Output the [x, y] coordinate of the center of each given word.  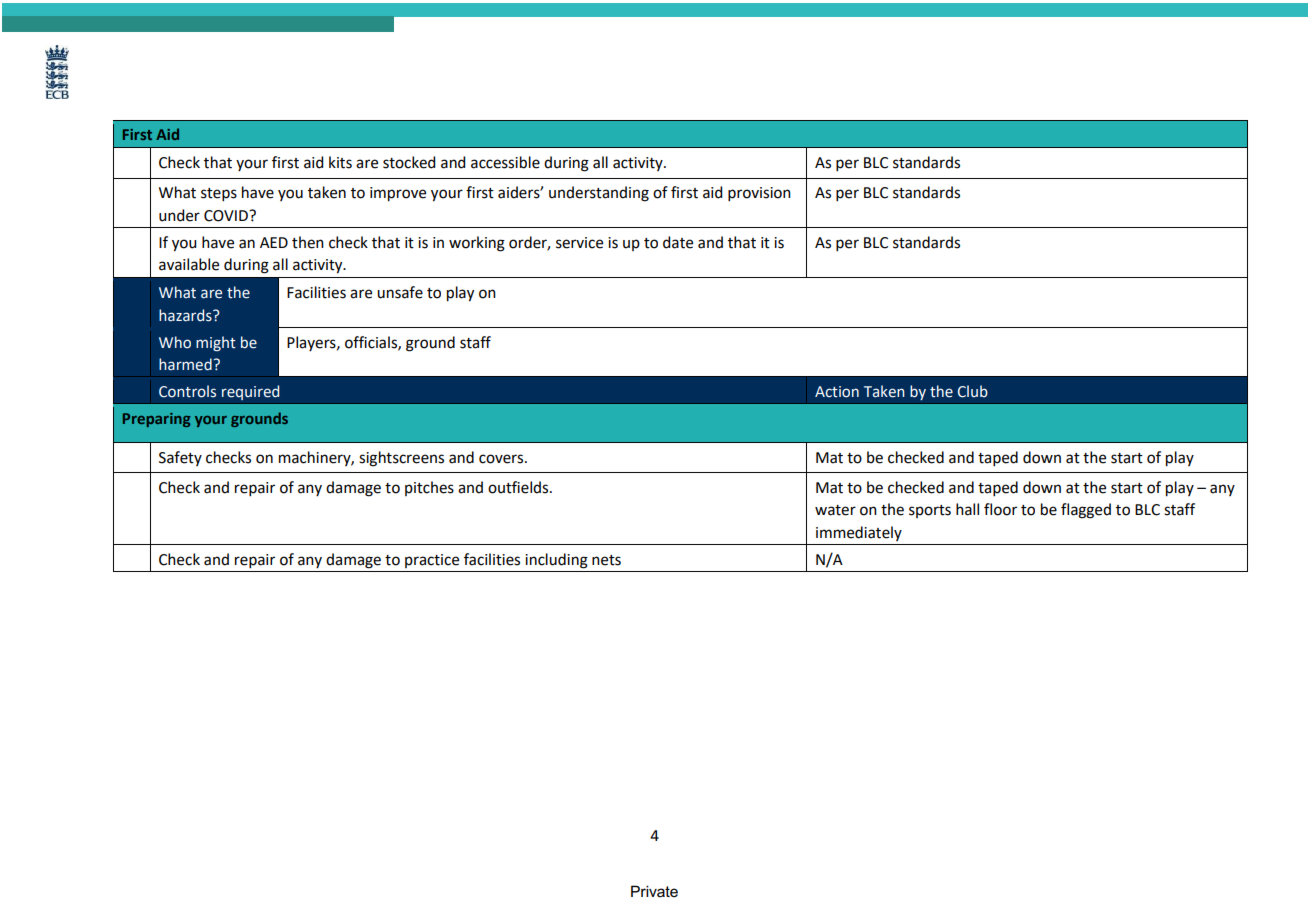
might [216, 343]
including [556, 561]
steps [219, 194]
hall [967, 509]
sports [930, 511]
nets [606, 560]
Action [837, 392]
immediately [859, 533]
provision [759, 194]
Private [654, 891]
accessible [505, 162]
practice [432, 561]
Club [973, 391]
